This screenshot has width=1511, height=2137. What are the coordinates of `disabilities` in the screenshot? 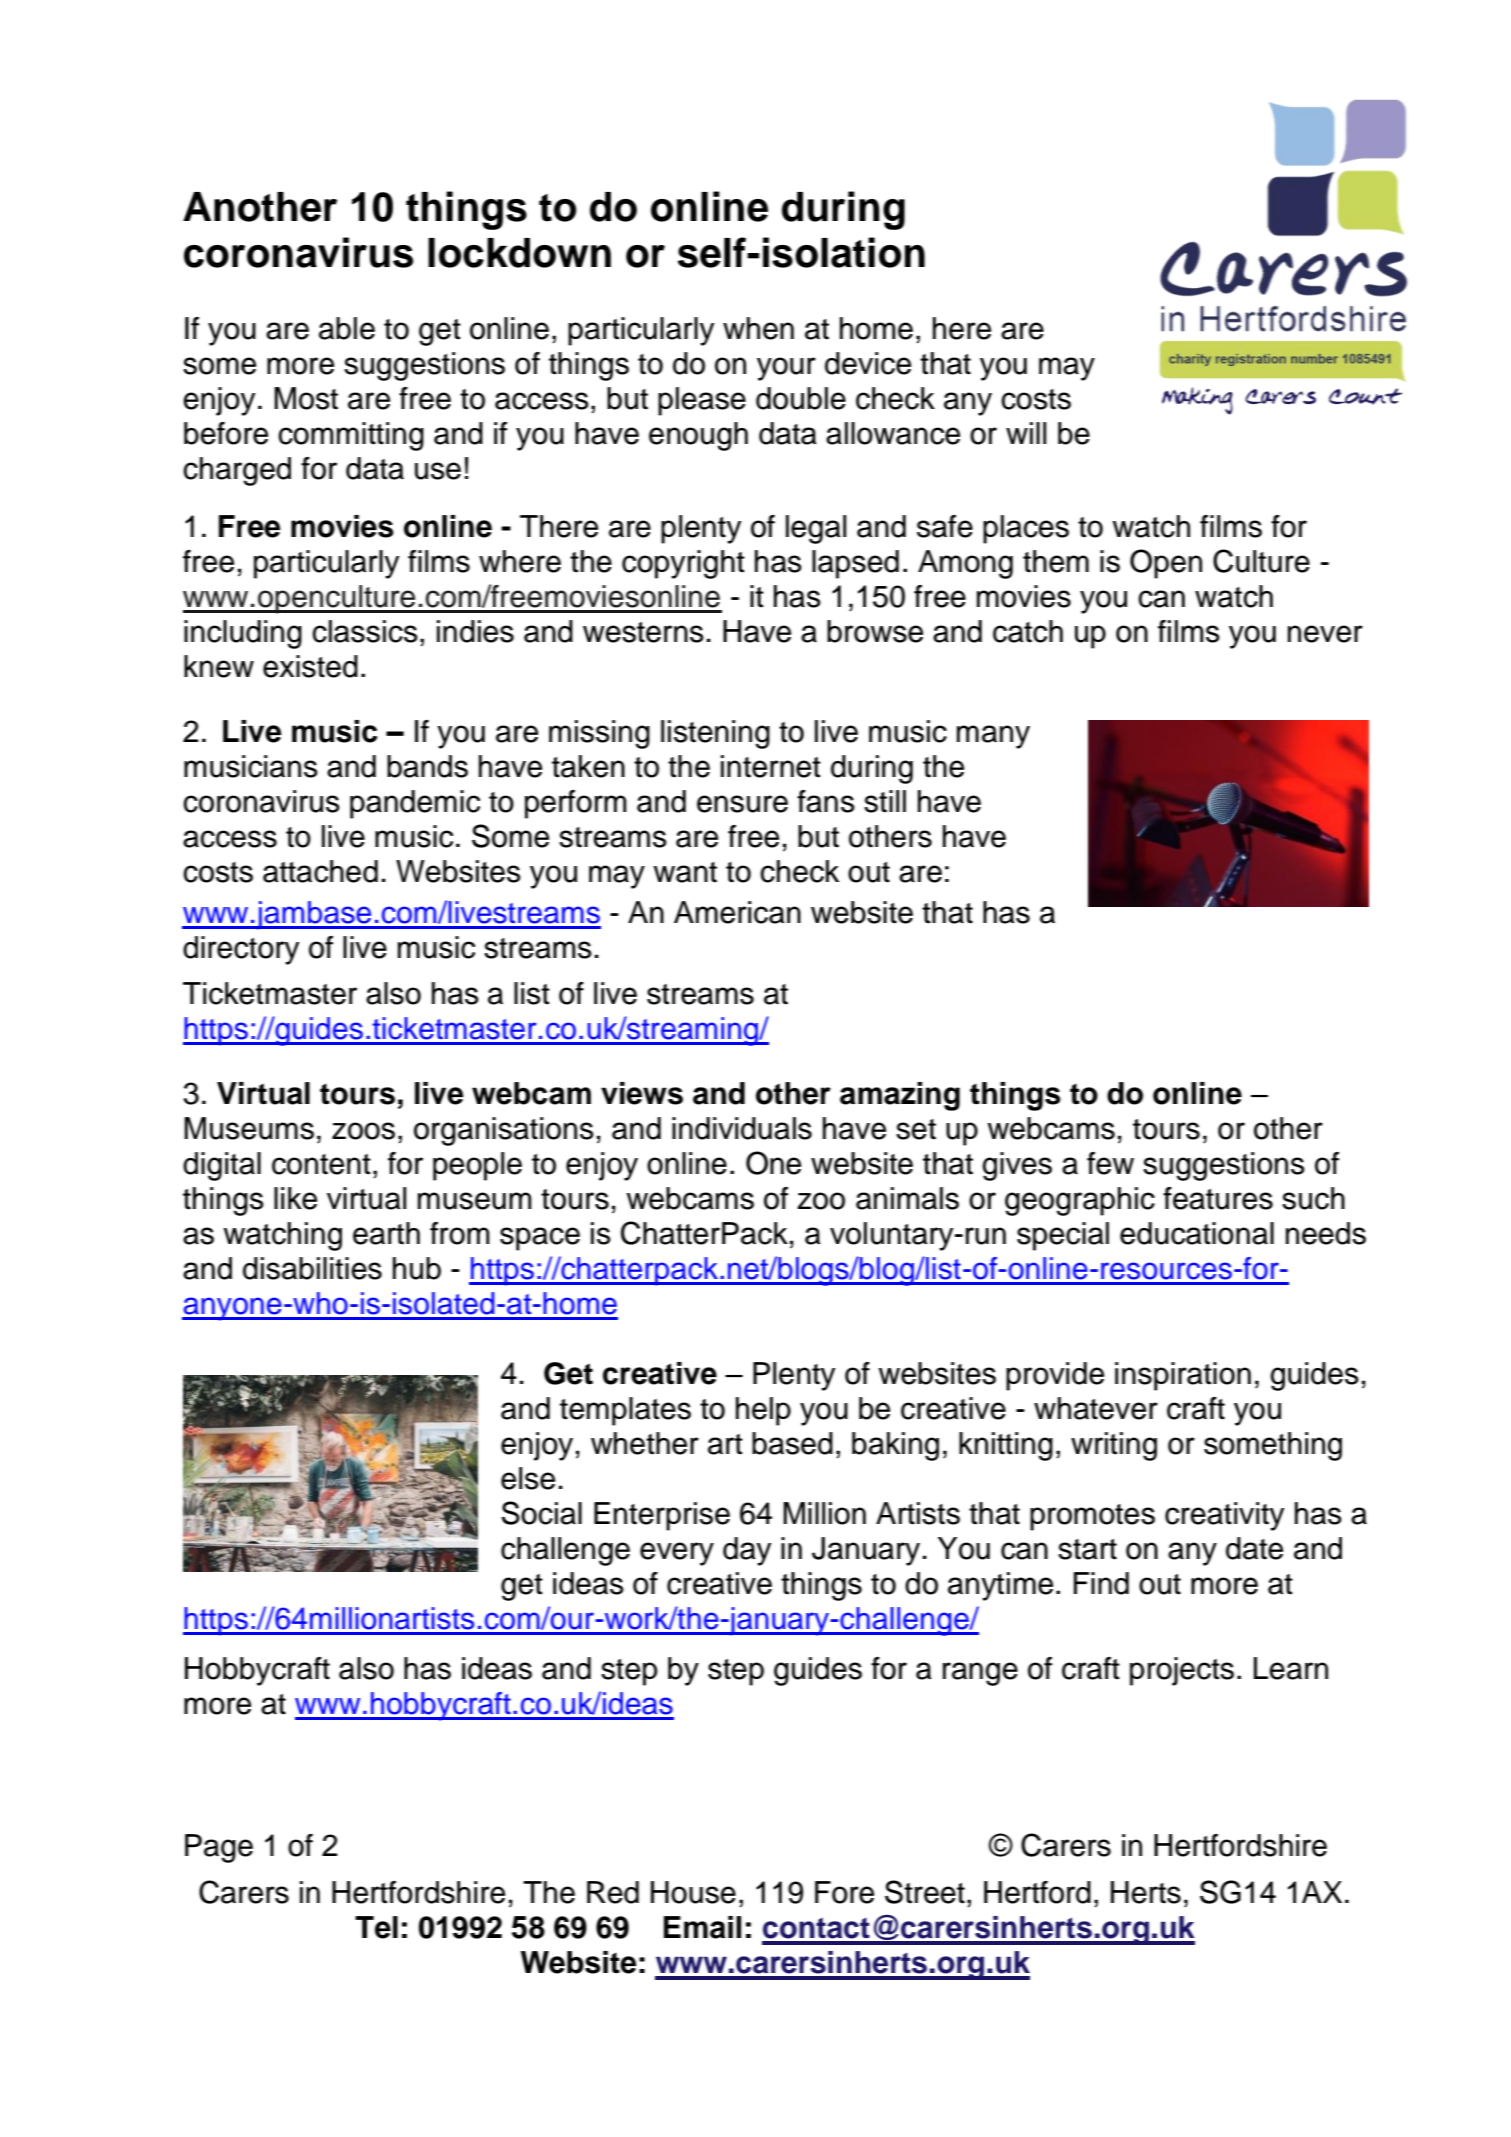 It's located at (312, 1268).
